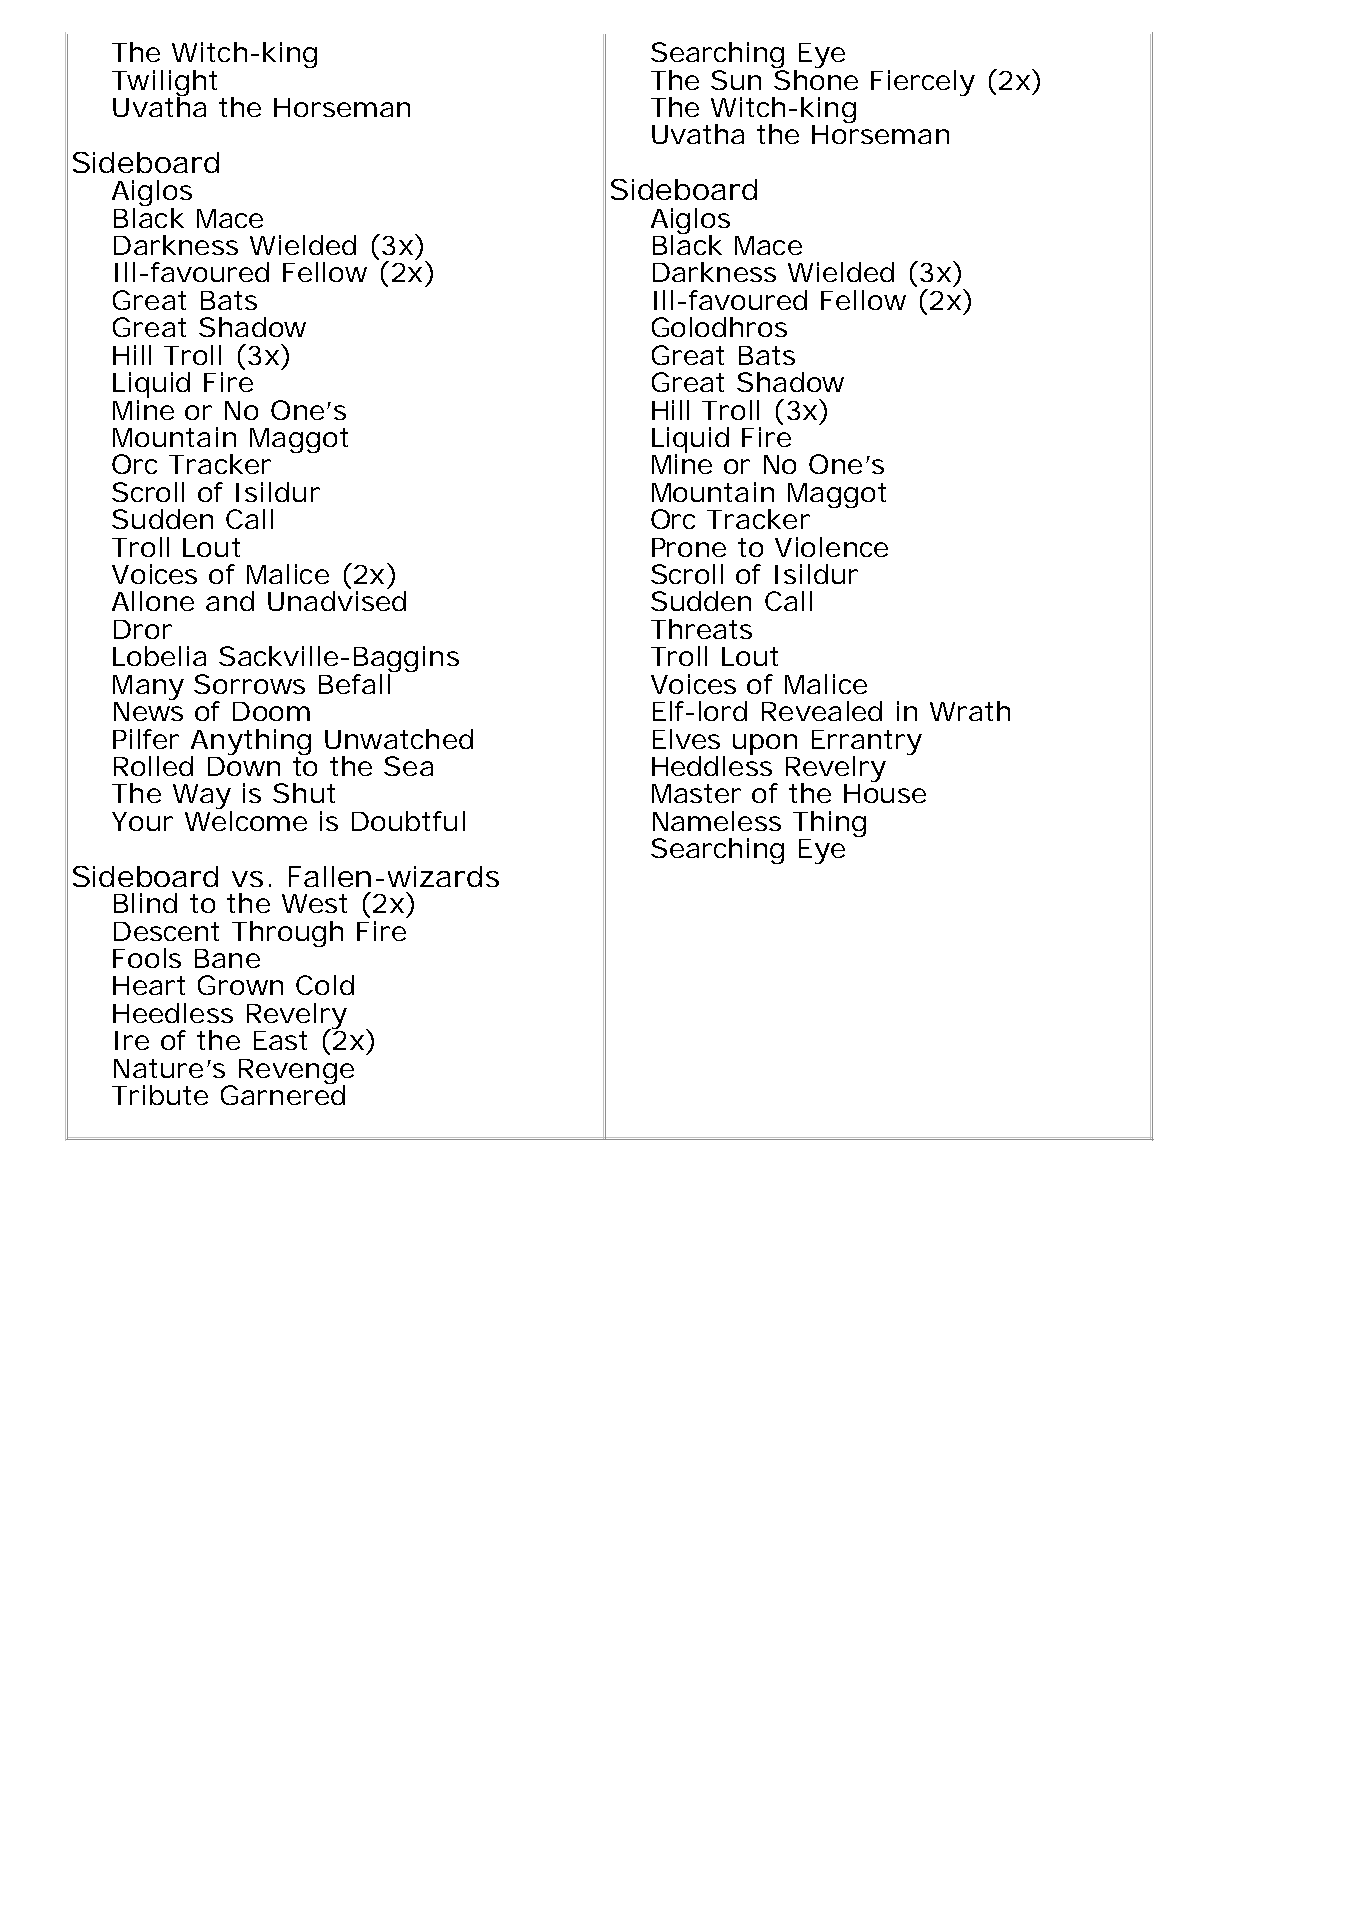  I want to click on Violence, so click(831, 547).
